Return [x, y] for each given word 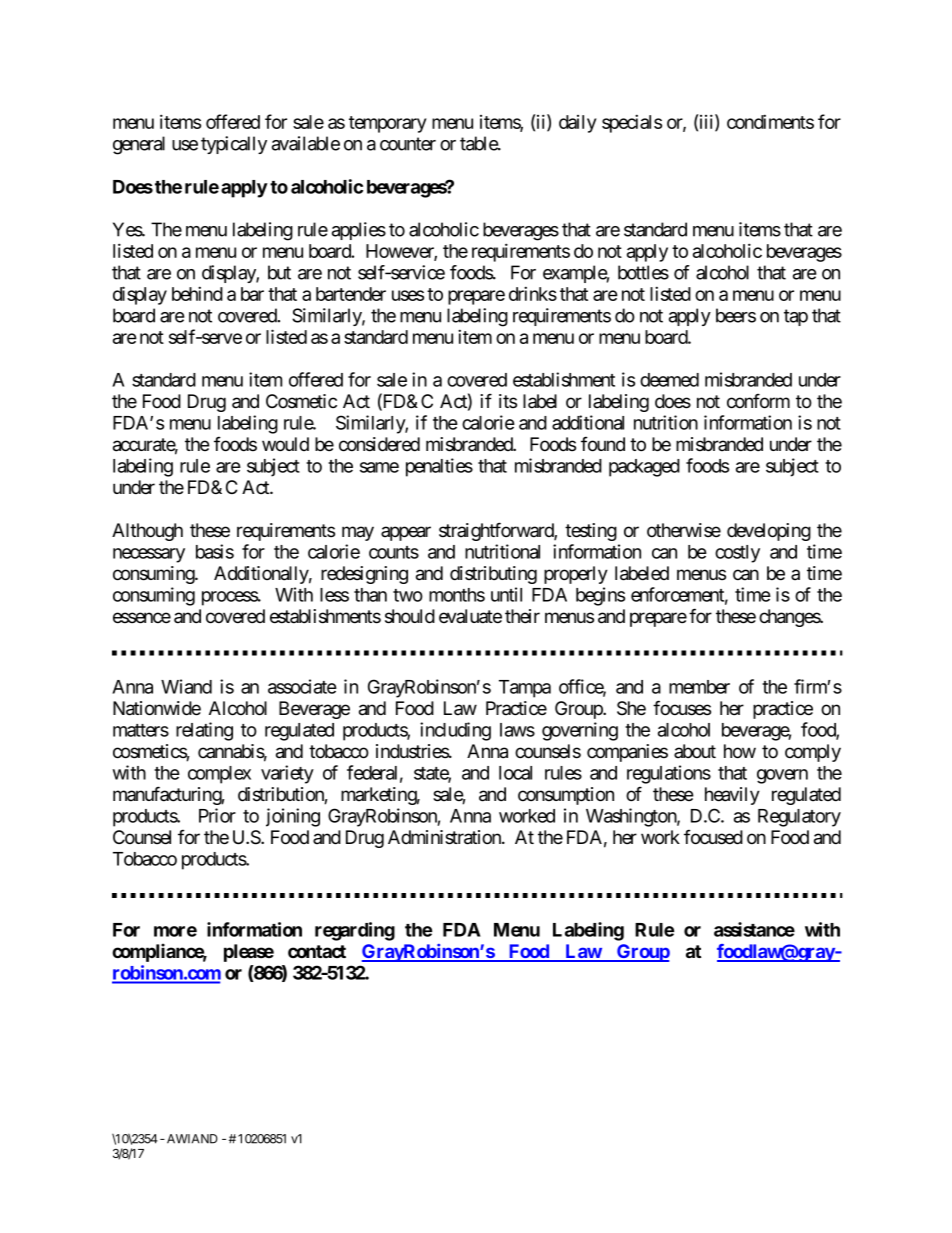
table [479, 143]
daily [577, 124]
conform [758, 401]
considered [379, 444]
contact [317, 951]
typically [234, 145]
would [285, 444]
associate [302, 686]
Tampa [525, 689]
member [699, 687]
